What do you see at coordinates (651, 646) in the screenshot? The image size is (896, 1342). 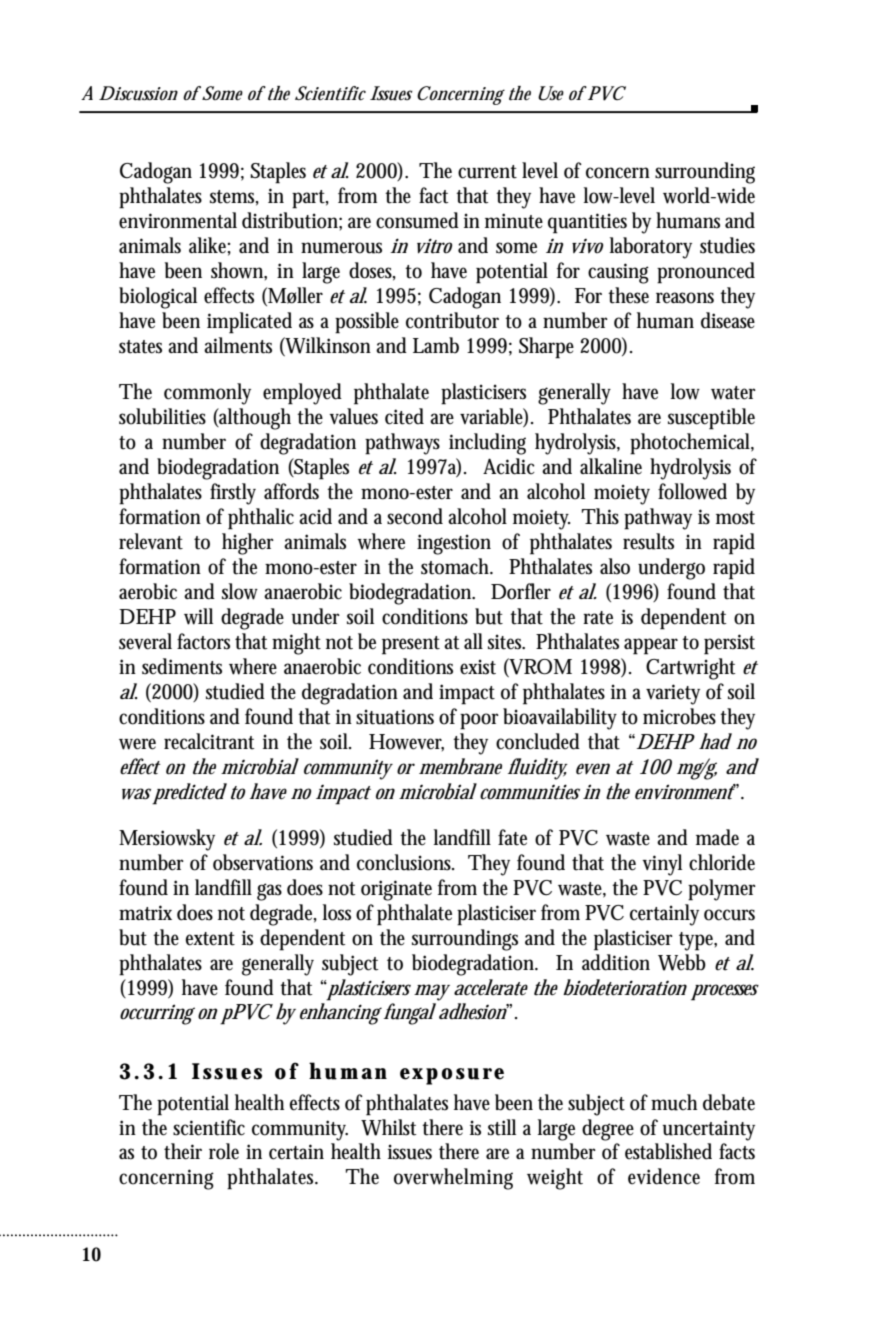 I see `appear` at bounding box center [651, 646].
